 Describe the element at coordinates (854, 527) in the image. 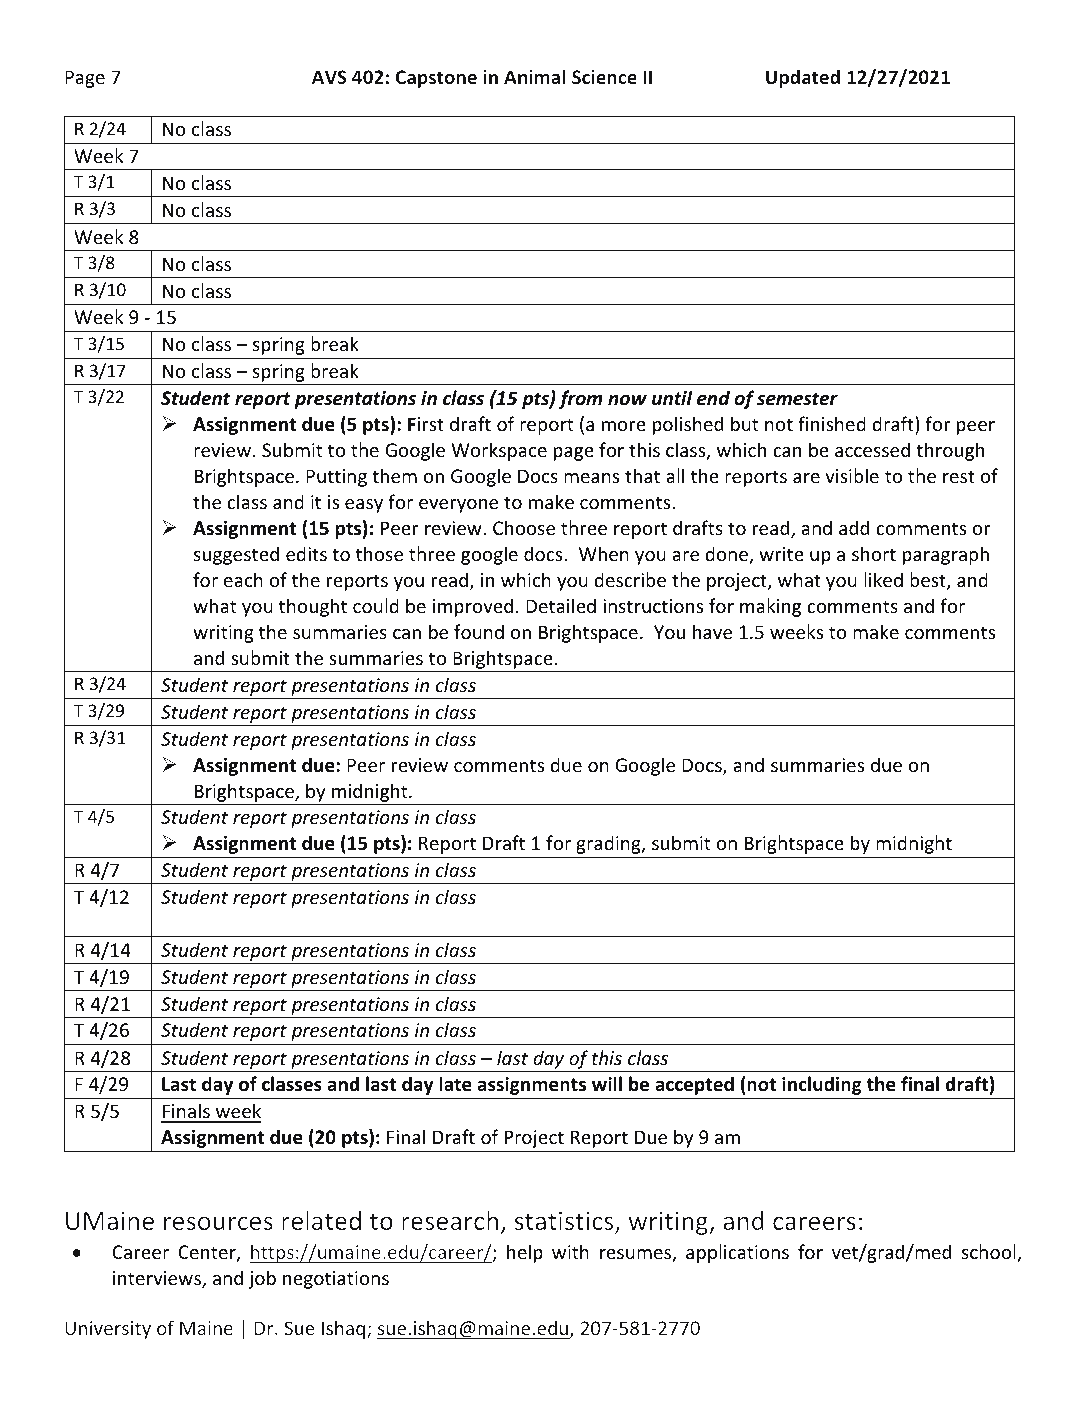

I see `add` at that location.
